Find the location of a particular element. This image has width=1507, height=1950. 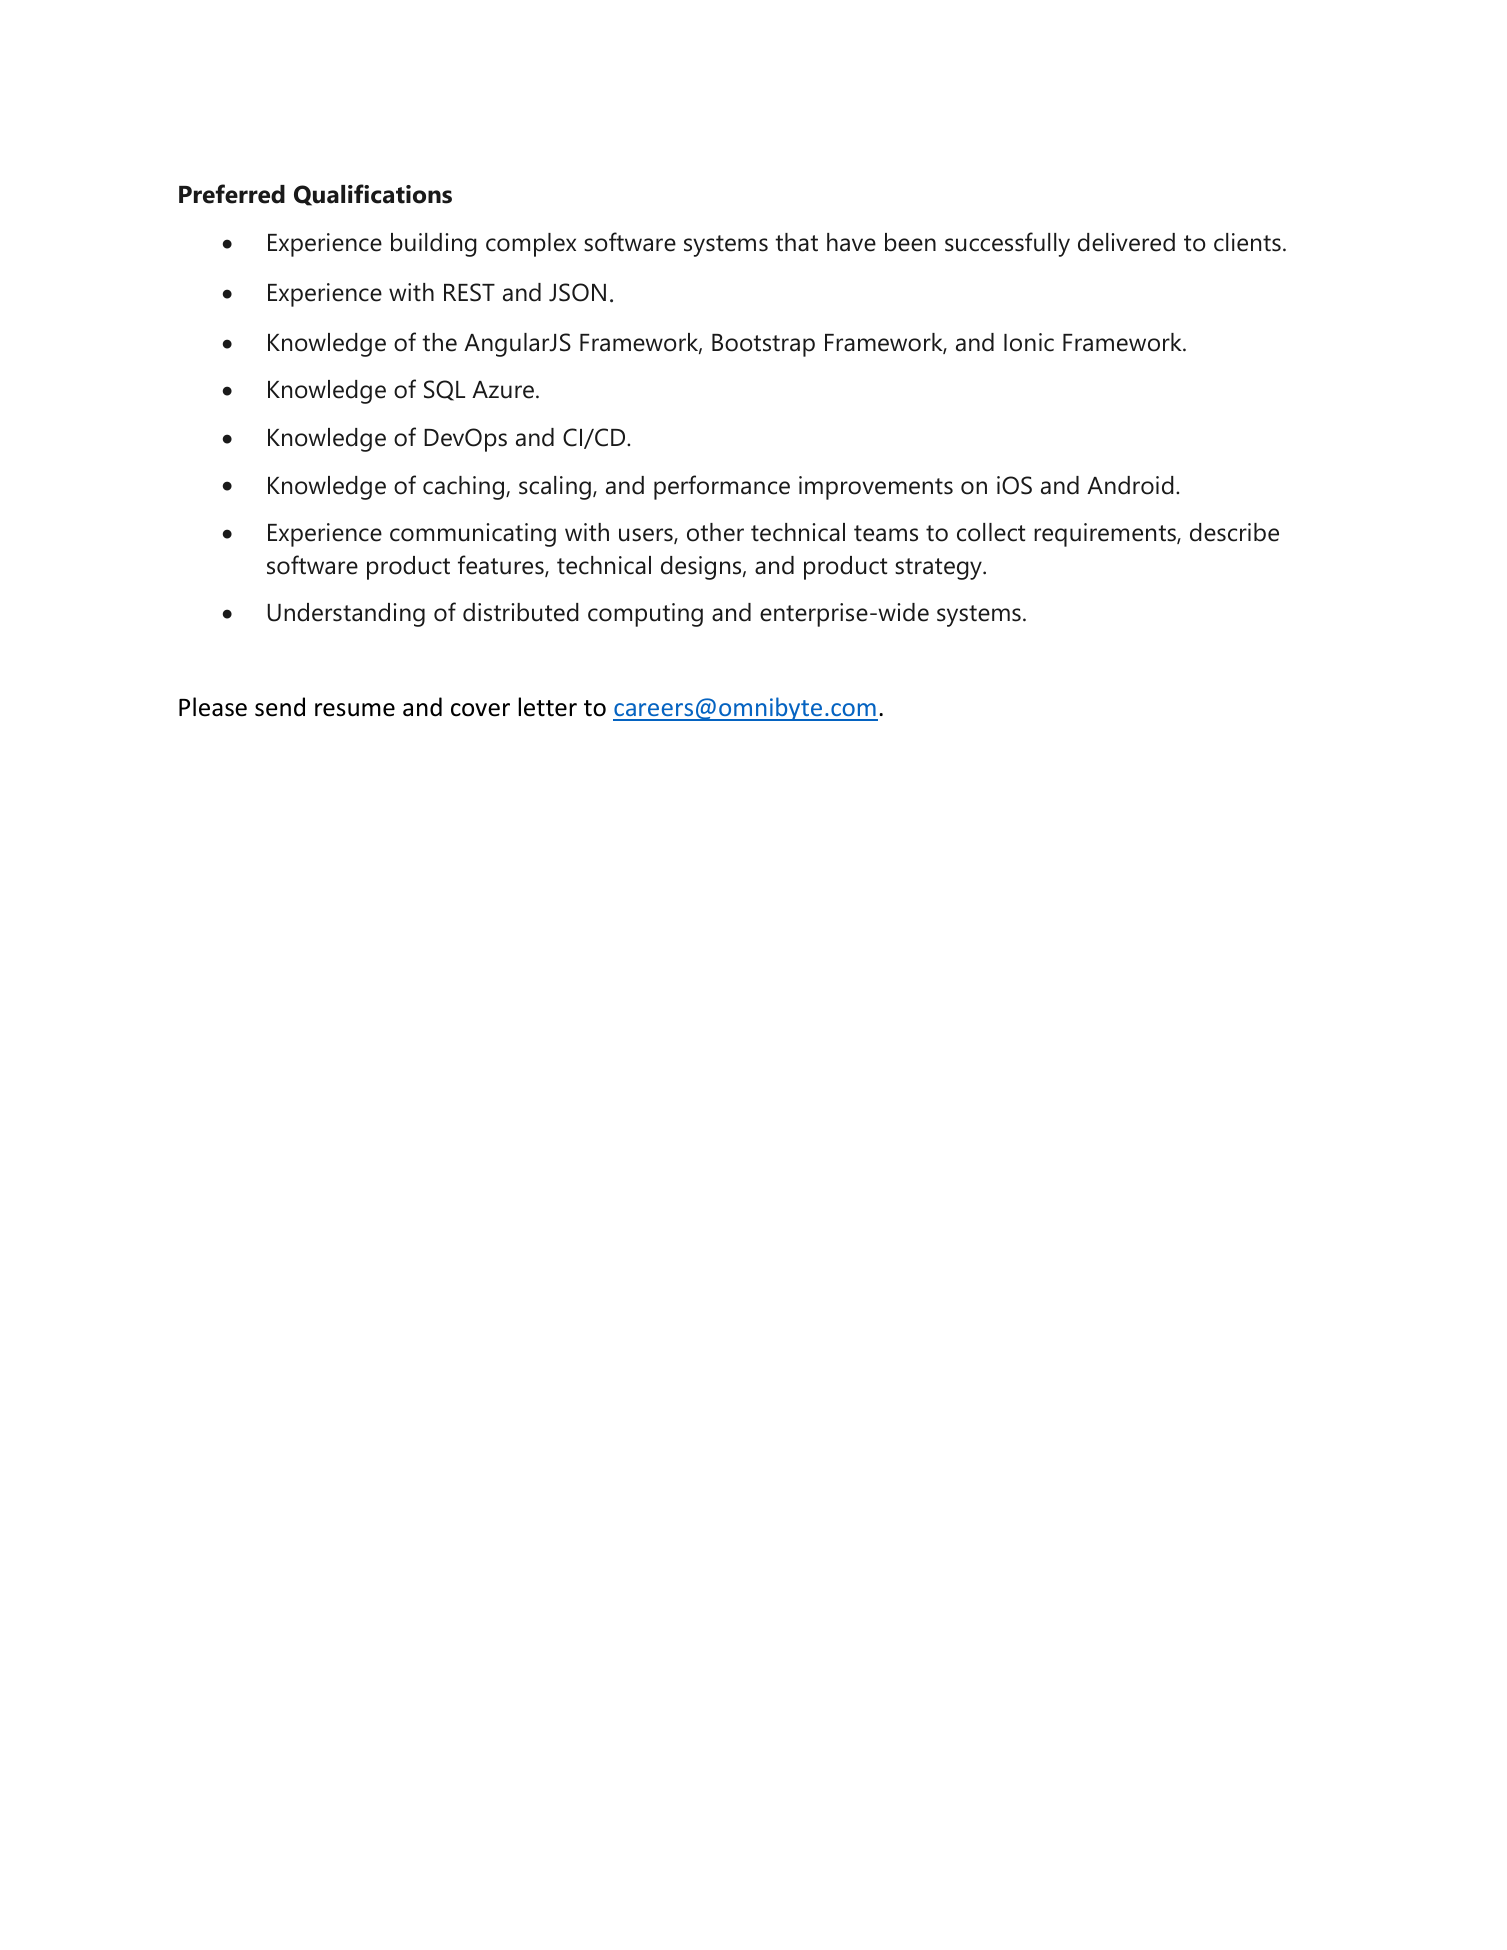

Bootstrap is located at coordinates (763, 345).
